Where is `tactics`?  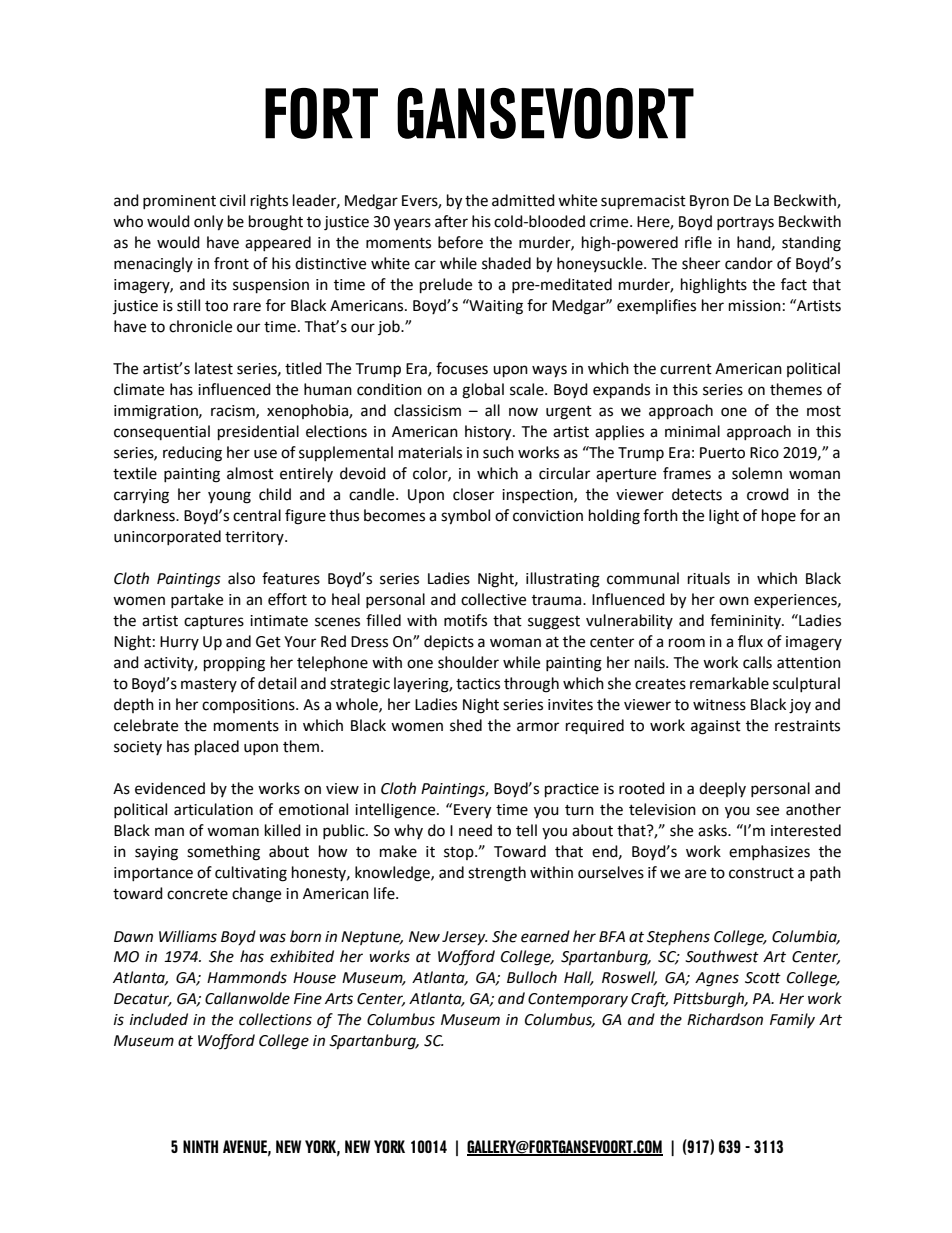
tactics is located at coordinates (478, 684).
